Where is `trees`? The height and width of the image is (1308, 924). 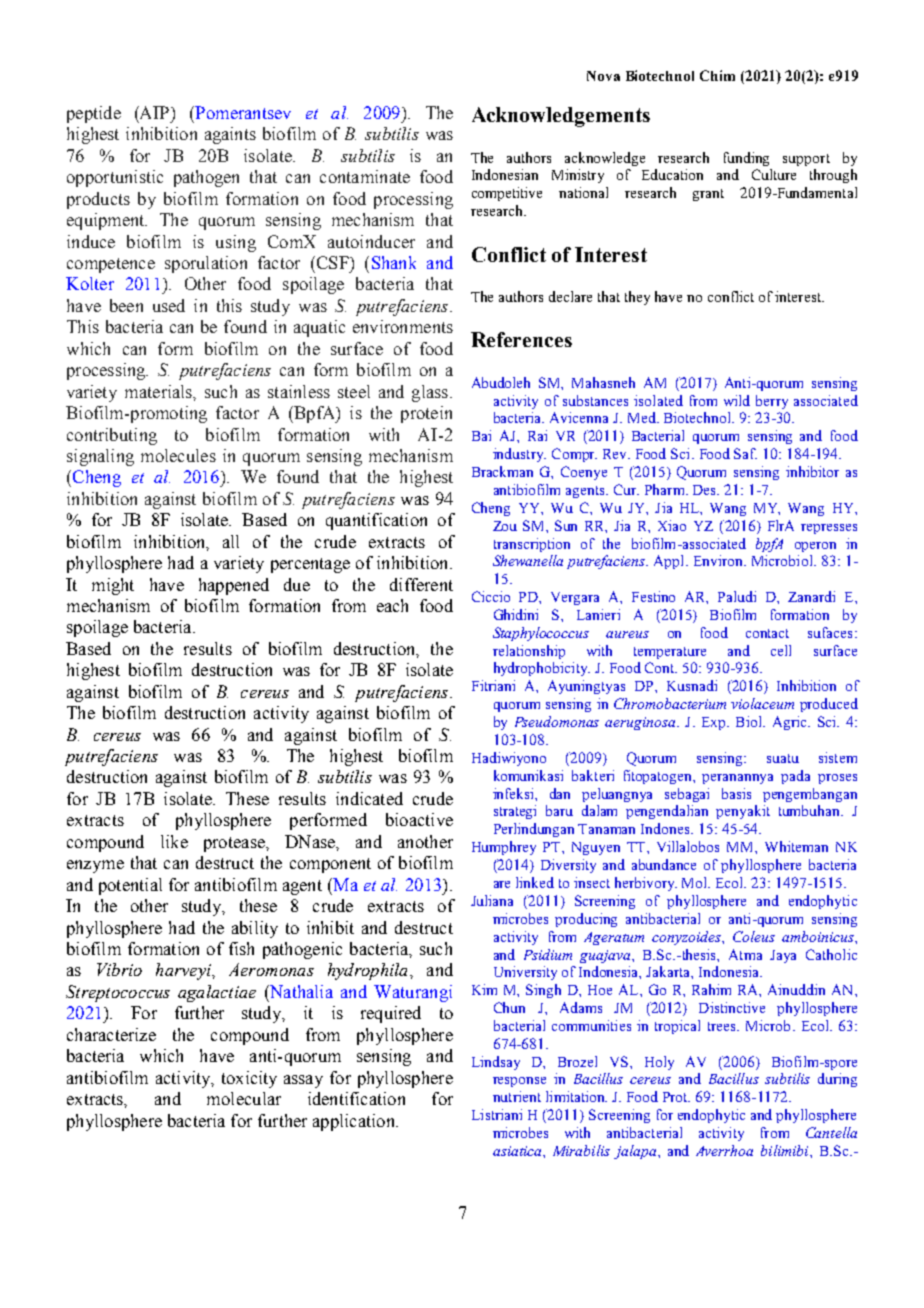 trees is located at coordinates (723, 1026).
